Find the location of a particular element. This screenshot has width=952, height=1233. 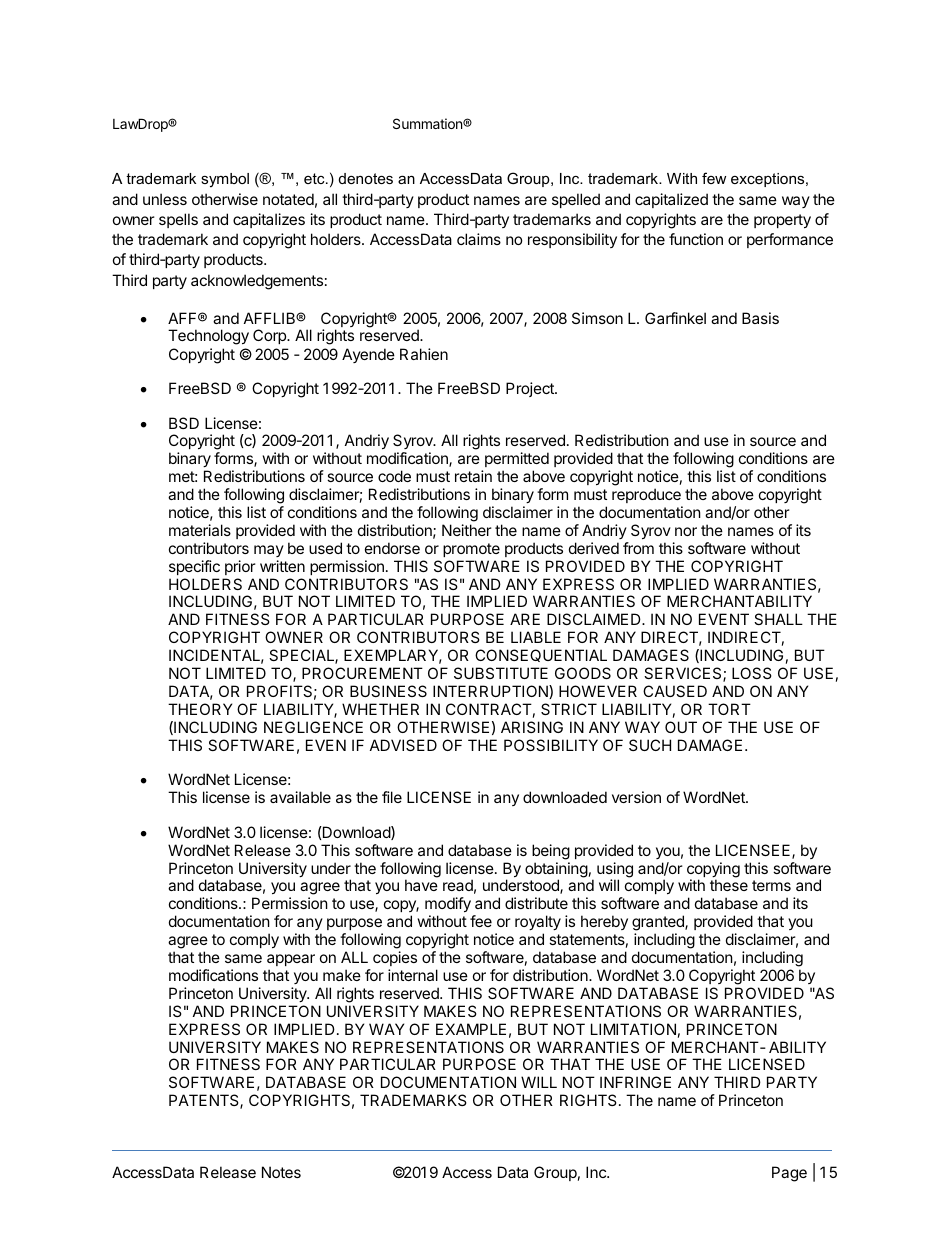

claims is located at coordinates (479, 239).
